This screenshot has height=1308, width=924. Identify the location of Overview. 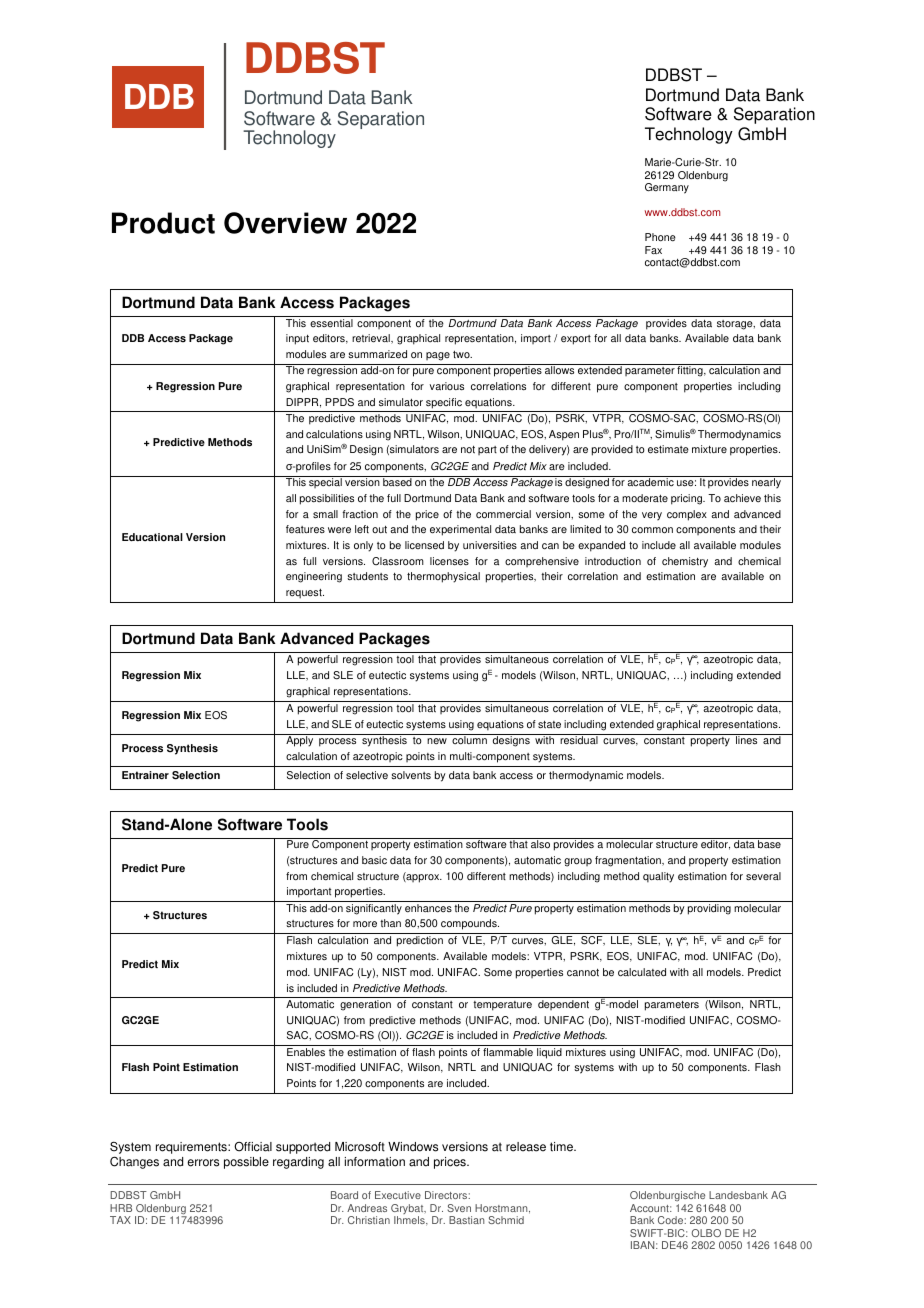
(285, 223).
